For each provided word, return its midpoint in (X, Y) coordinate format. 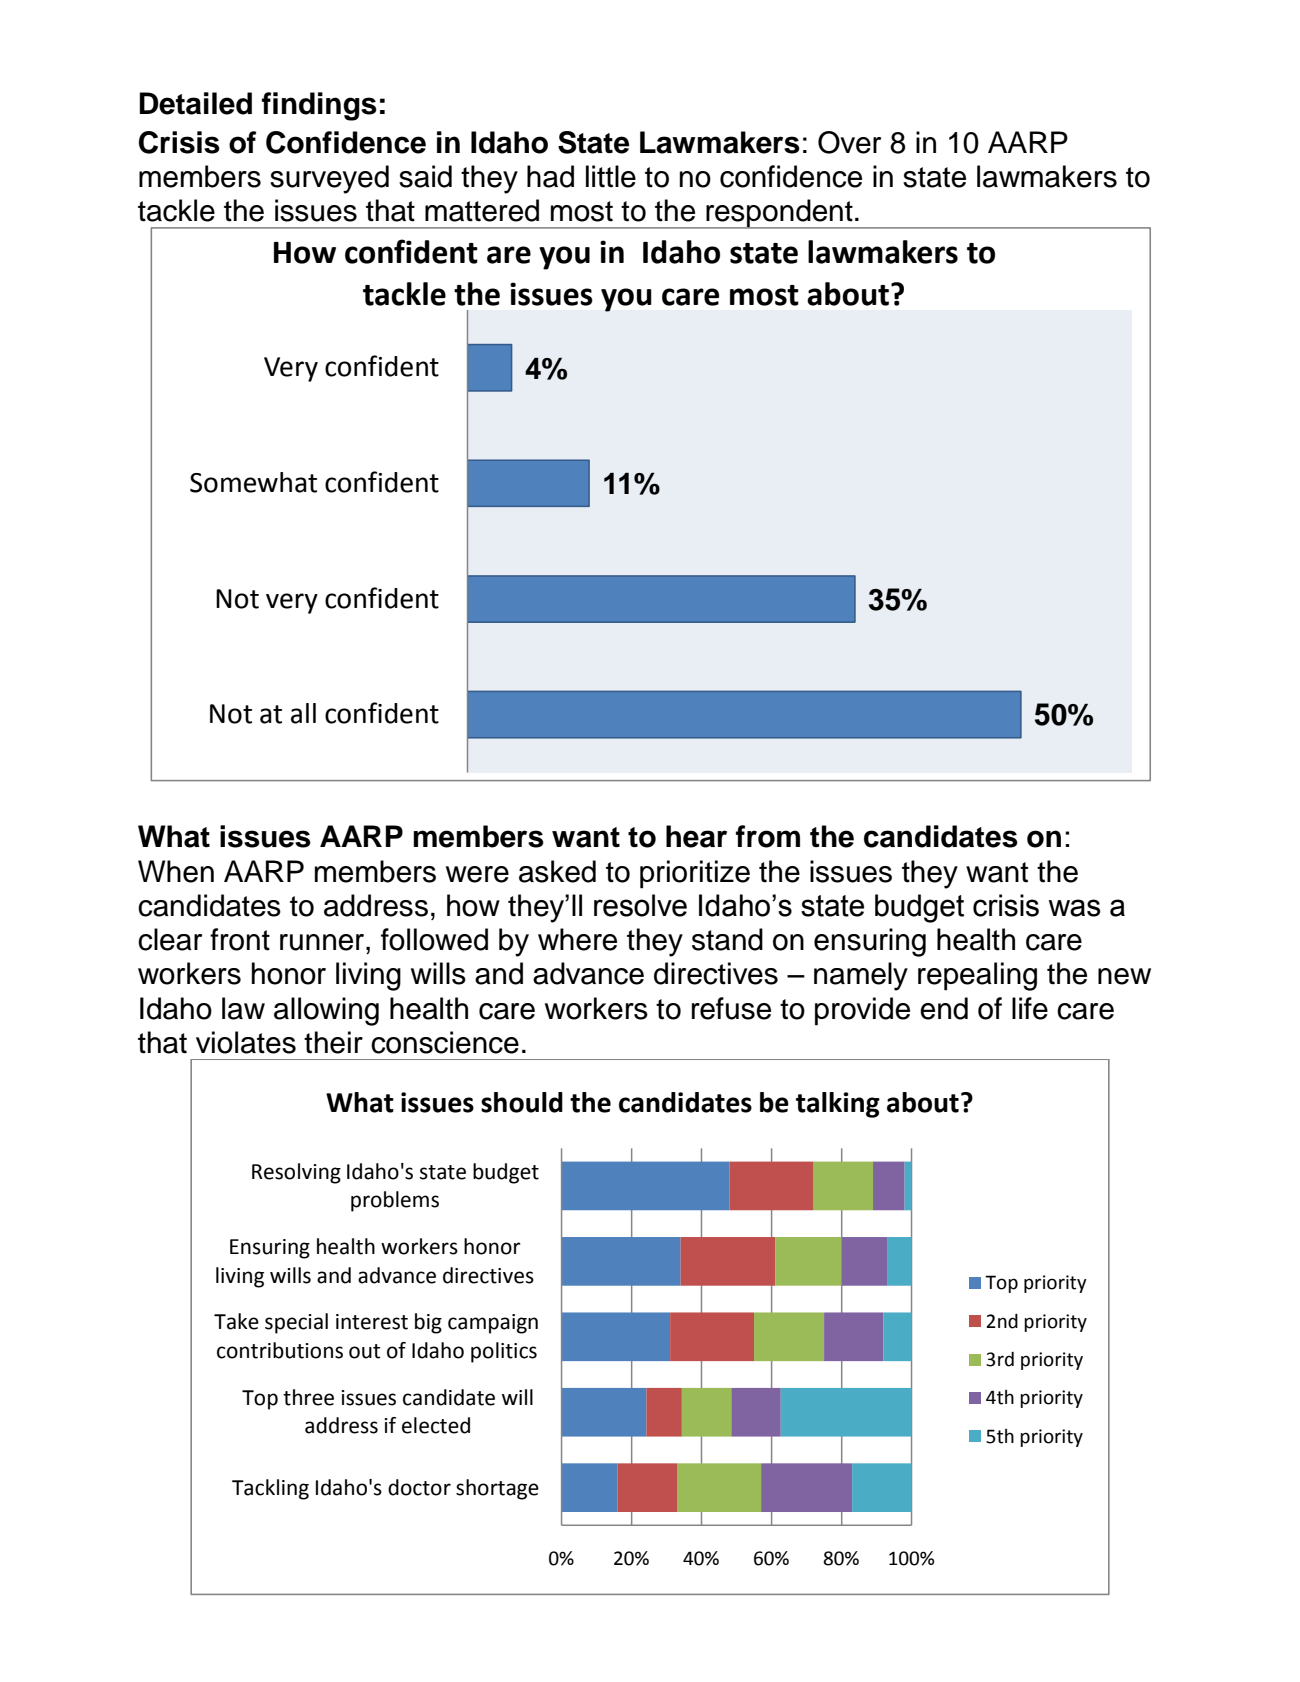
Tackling (270, 1489)
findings (319, 106)
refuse (731, 1008)
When (176, 871)
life (1030, 1008)
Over (849, 142)
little (611, 176)
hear (696, 836)
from (768, 836)
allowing (326, 1011)
